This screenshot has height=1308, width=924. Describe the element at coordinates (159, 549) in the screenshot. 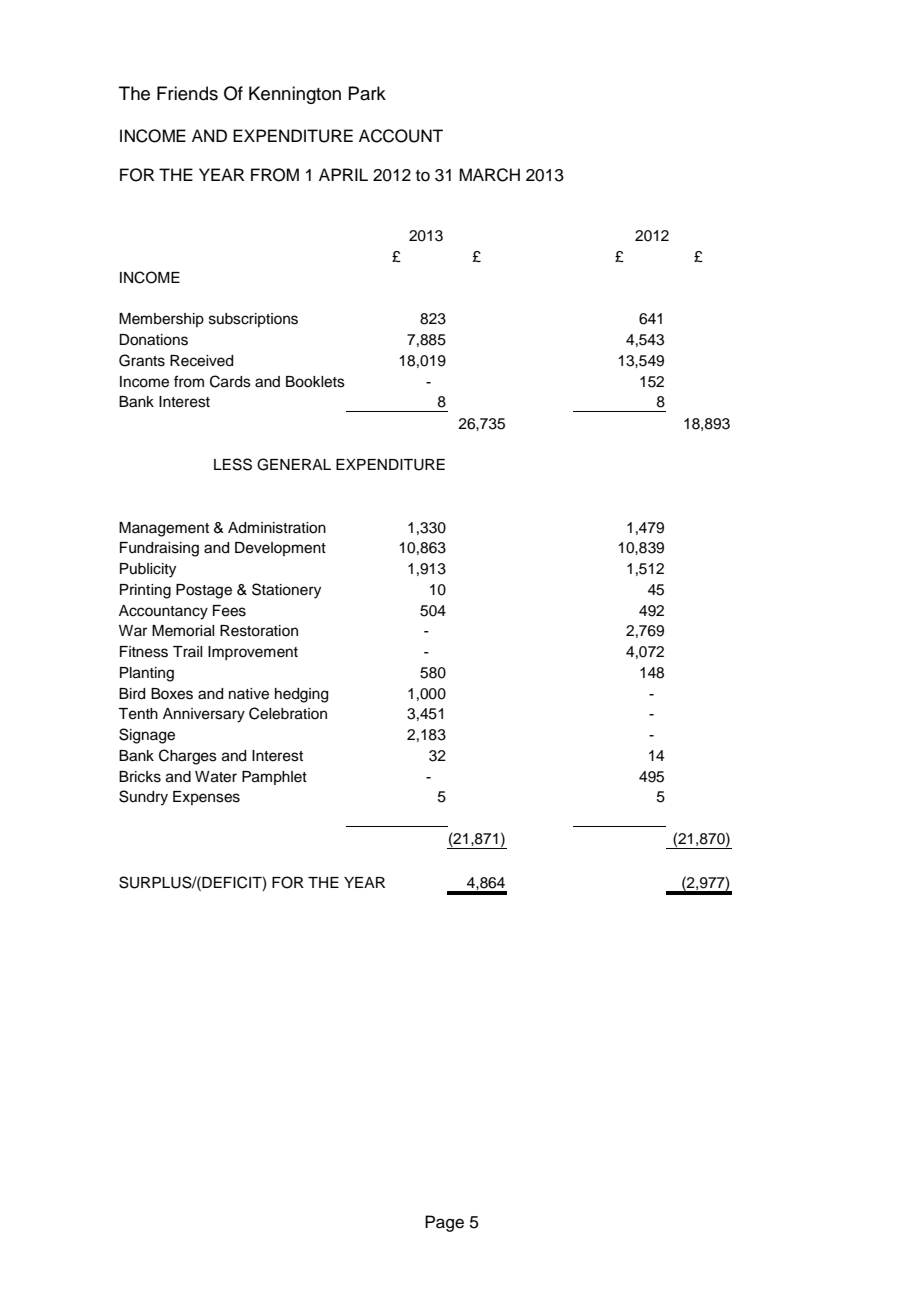

I see `Fundraising` at that location.
